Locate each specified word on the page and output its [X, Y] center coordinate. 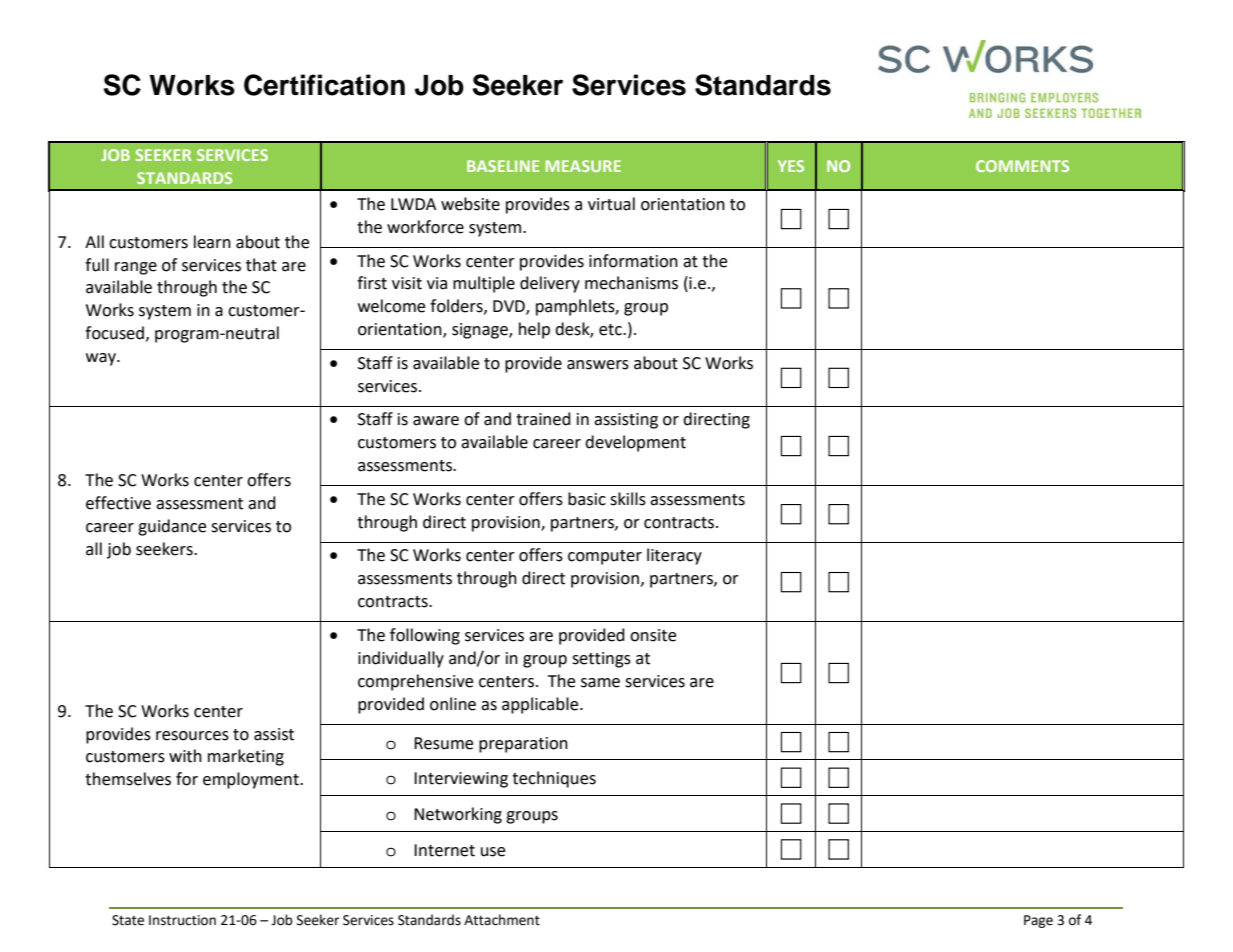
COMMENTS [1022, 166]
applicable [541, 705]
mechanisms [631, 283]
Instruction [182, 920]
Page [1038, 921]
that [261, 265]
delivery [550, 284]
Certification [324, 85]
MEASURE [583, 166]
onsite [653, 635]
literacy [674, 556]
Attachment [502, 920]
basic [587, 499]
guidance [172, 527]
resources [192, 736]
